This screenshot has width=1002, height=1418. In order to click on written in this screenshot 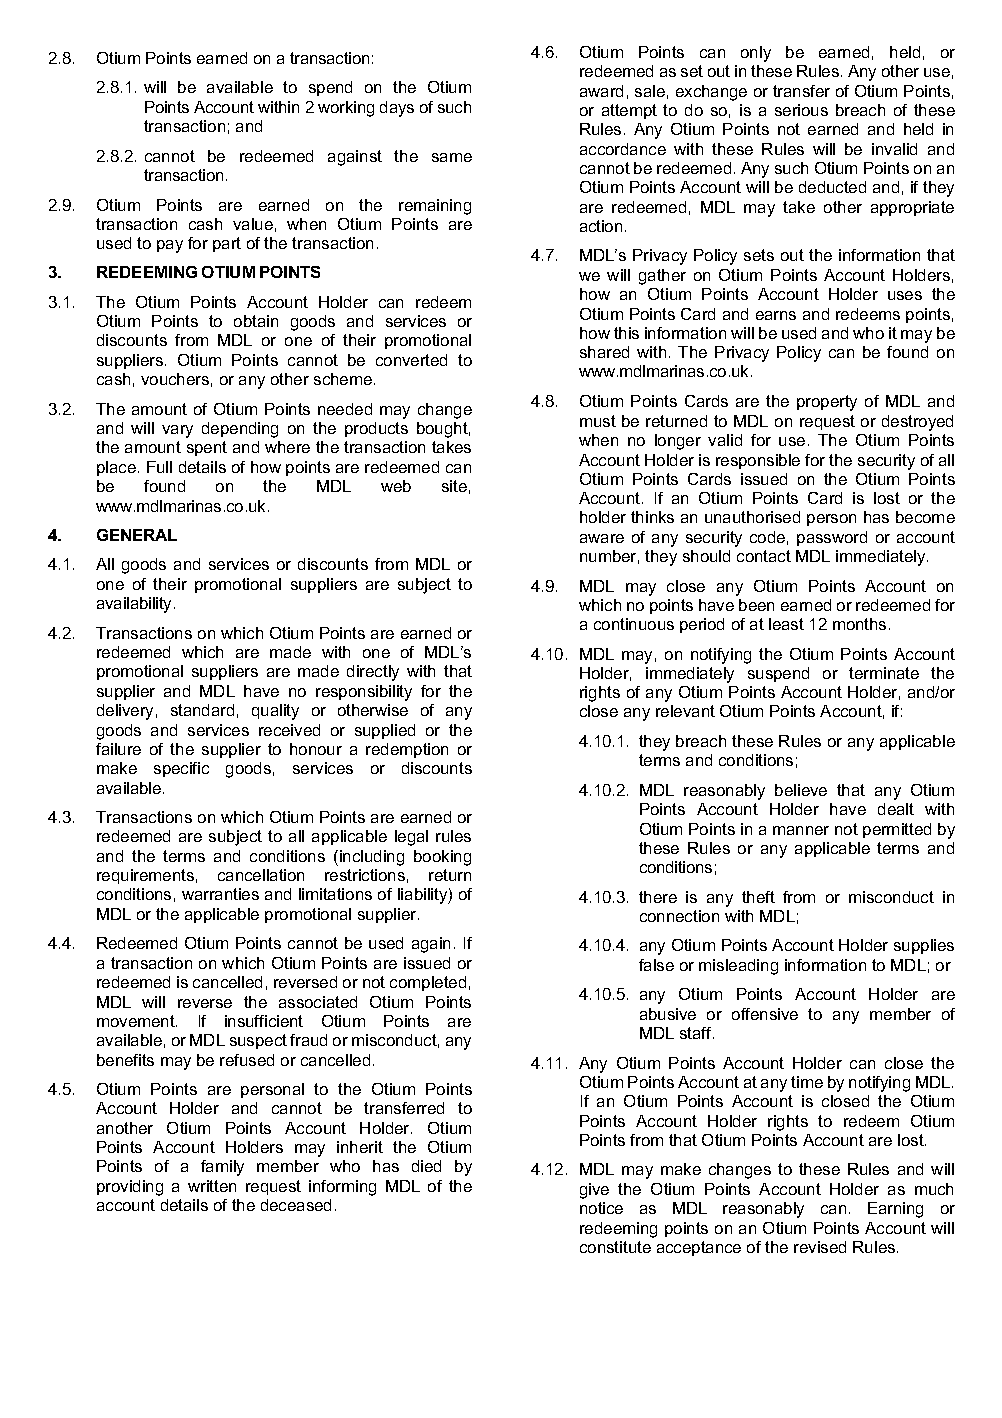, I will do `click(212, 1186)`.
